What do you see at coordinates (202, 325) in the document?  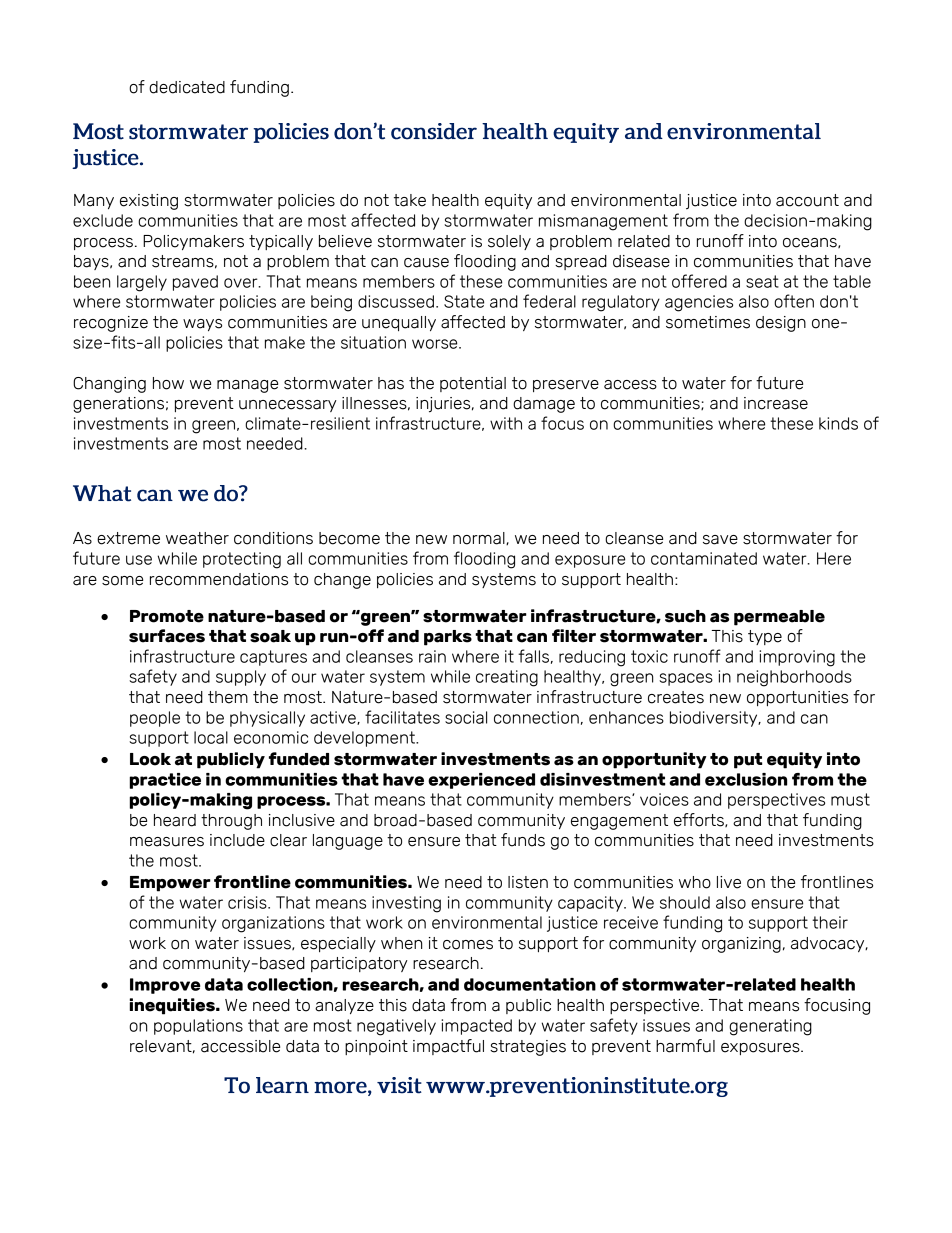 I see `ways` at bounding box center [202, 325].
